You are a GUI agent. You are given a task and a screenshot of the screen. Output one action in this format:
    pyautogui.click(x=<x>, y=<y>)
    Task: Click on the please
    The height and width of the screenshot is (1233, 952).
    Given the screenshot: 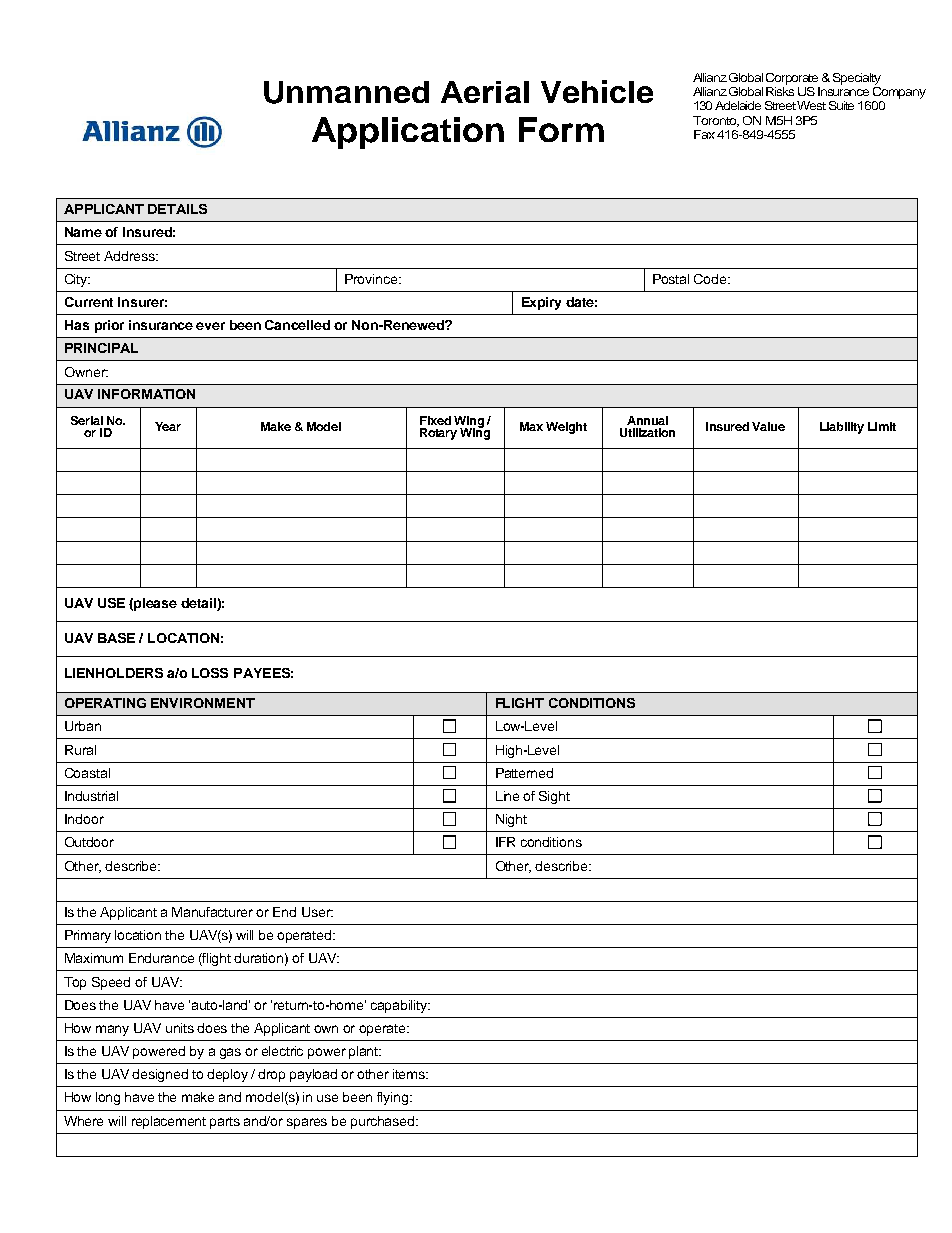 What is the action you would take?
    pyautogui.click(x=155, y=604)
